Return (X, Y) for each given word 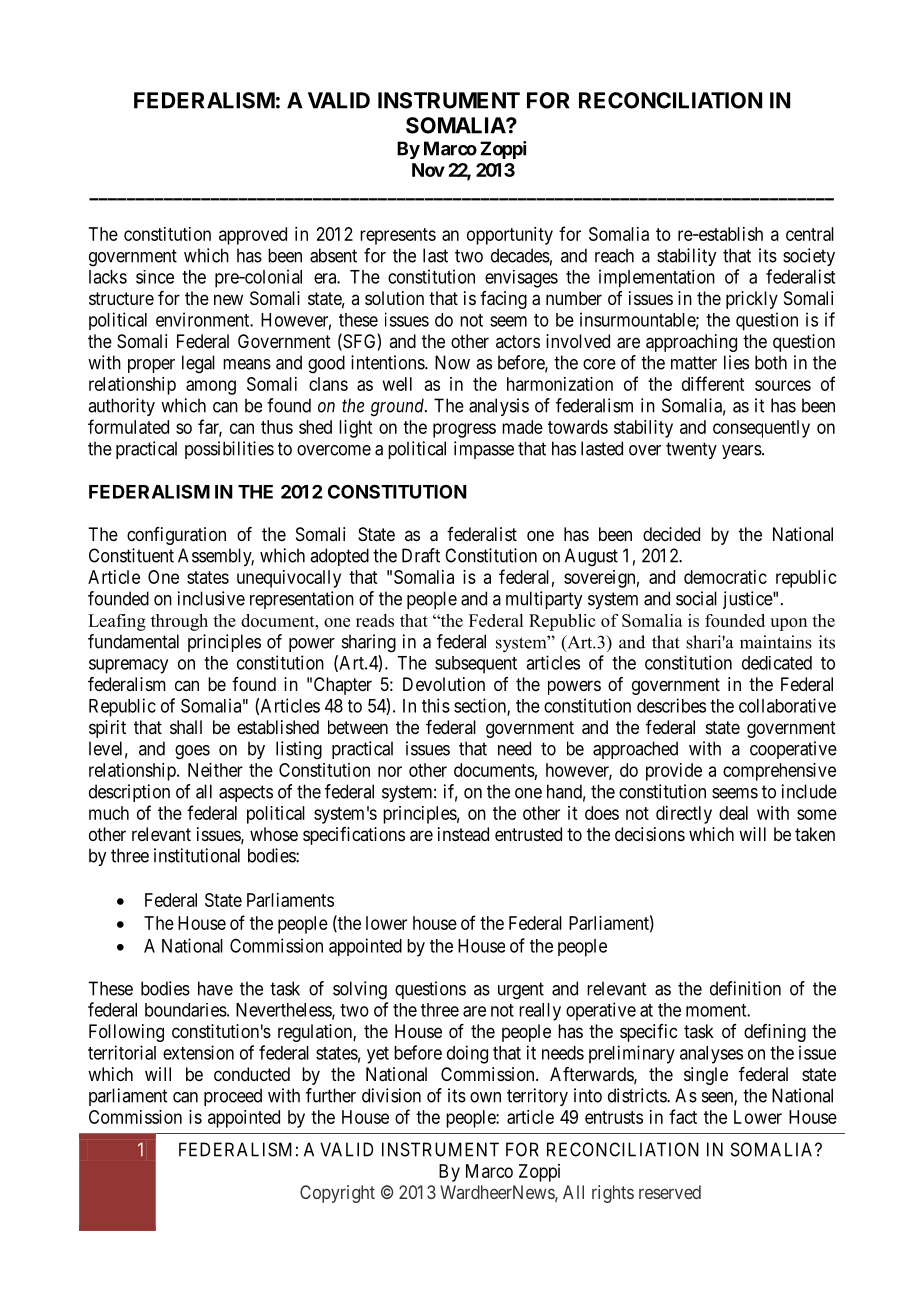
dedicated (777, 663)
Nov (428, 170)
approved (253, 236)
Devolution (444, 684)
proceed (233, 1097)
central (810, 234)
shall (186, 727)
